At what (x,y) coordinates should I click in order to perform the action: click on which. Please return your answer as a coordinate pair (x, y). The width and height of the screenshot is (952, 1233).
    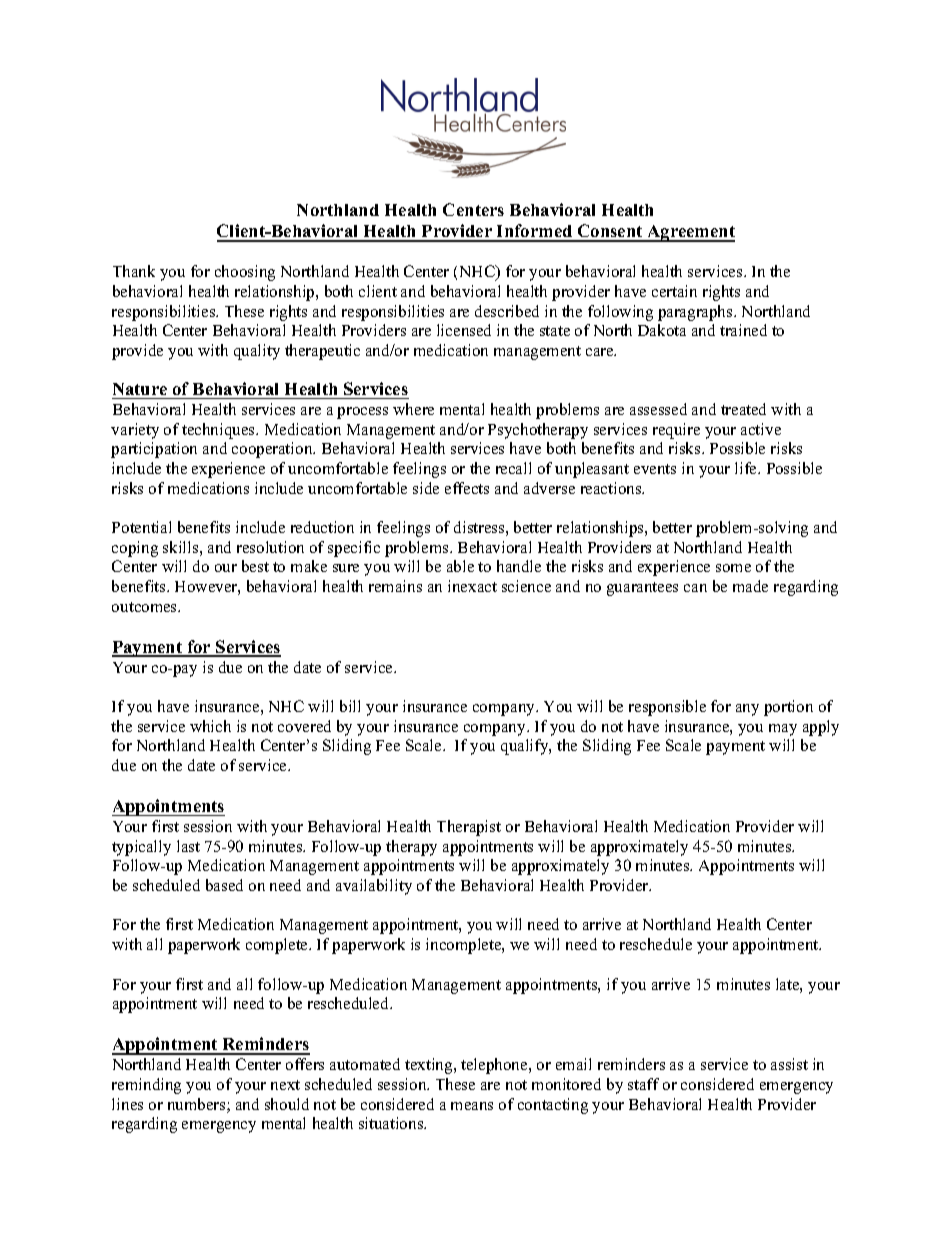
    Looking at the image, I should click on (210, 726).
